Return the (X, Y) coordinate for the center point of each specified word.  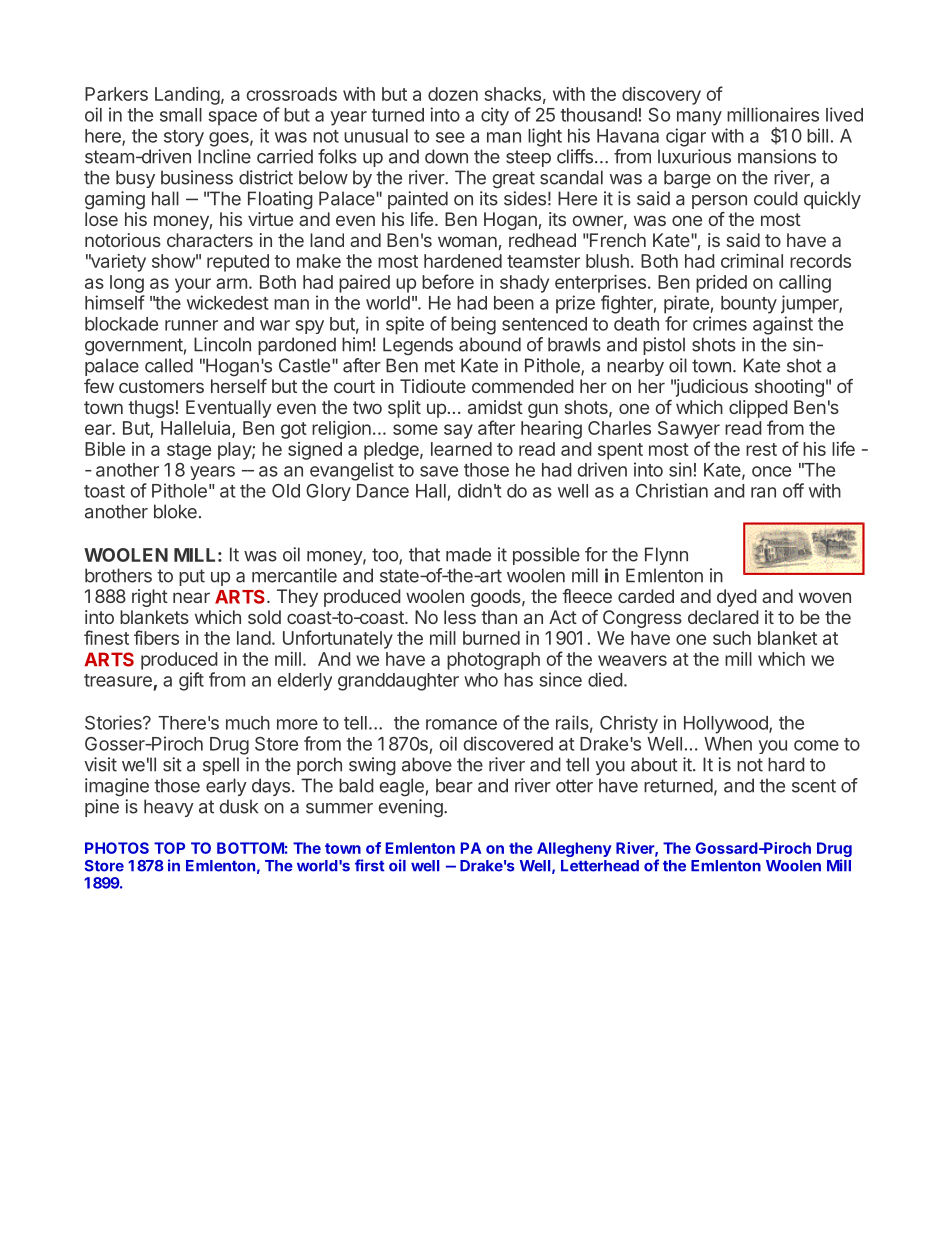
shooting (789, 388)
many (699, 118)
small (181, 115)
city (495, 116)
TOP (169, 848)
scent (814, 786)
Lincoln (222, 344)
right (150, 598)
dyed (737, 598)
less (460, 617)
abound (490, 344)
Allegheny (574, 849)
